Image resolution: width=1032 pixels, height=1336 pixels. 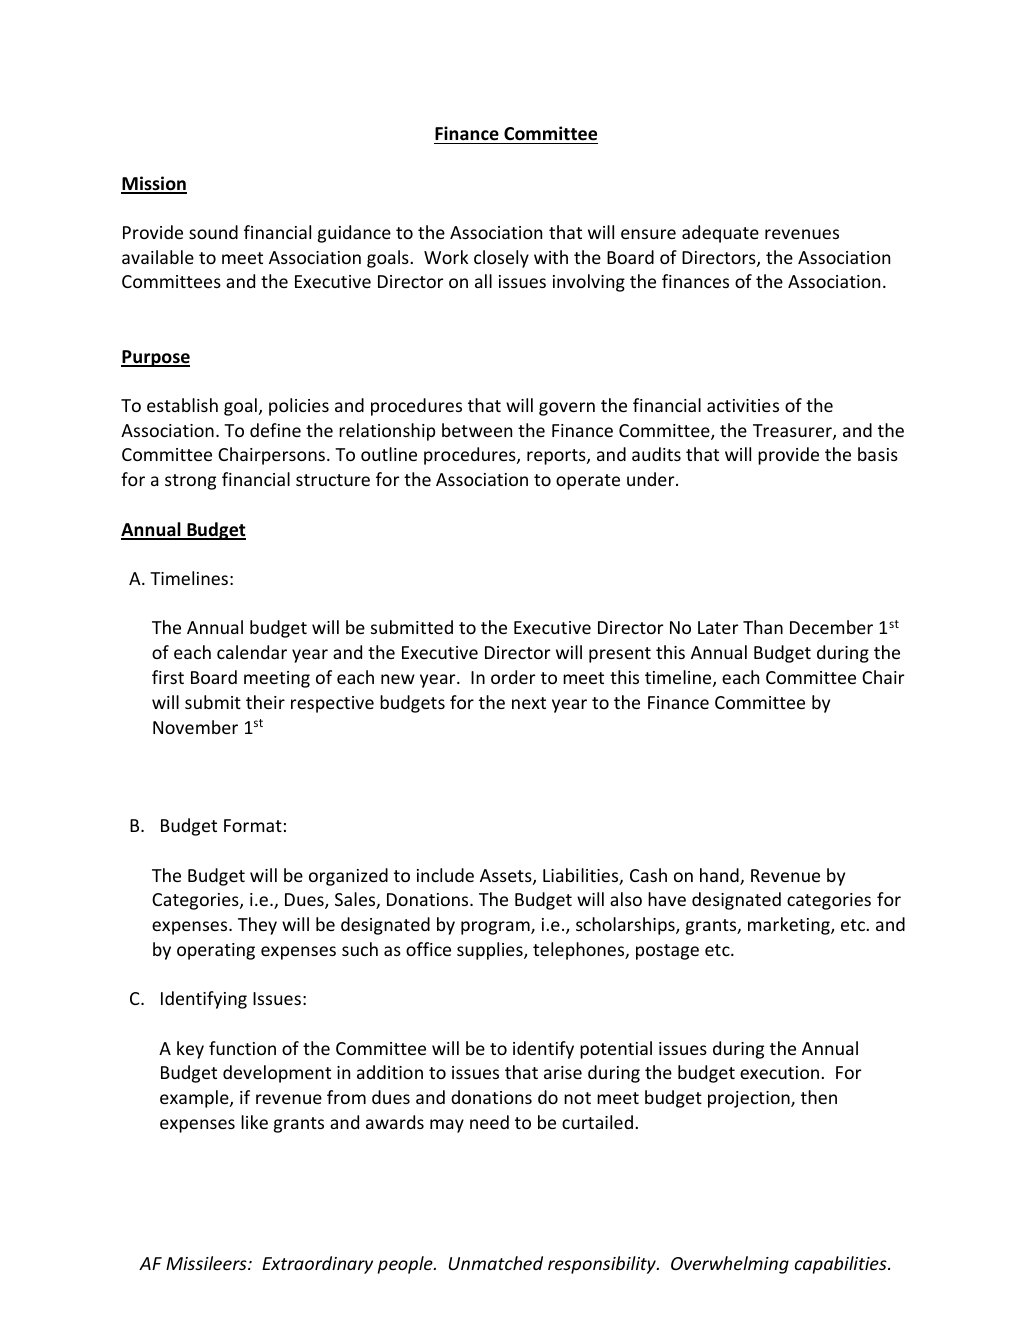 What do you see at coordinates (317, 1265) in the document?
I see `Extraordinary` at bounding box center [317, 1265].
